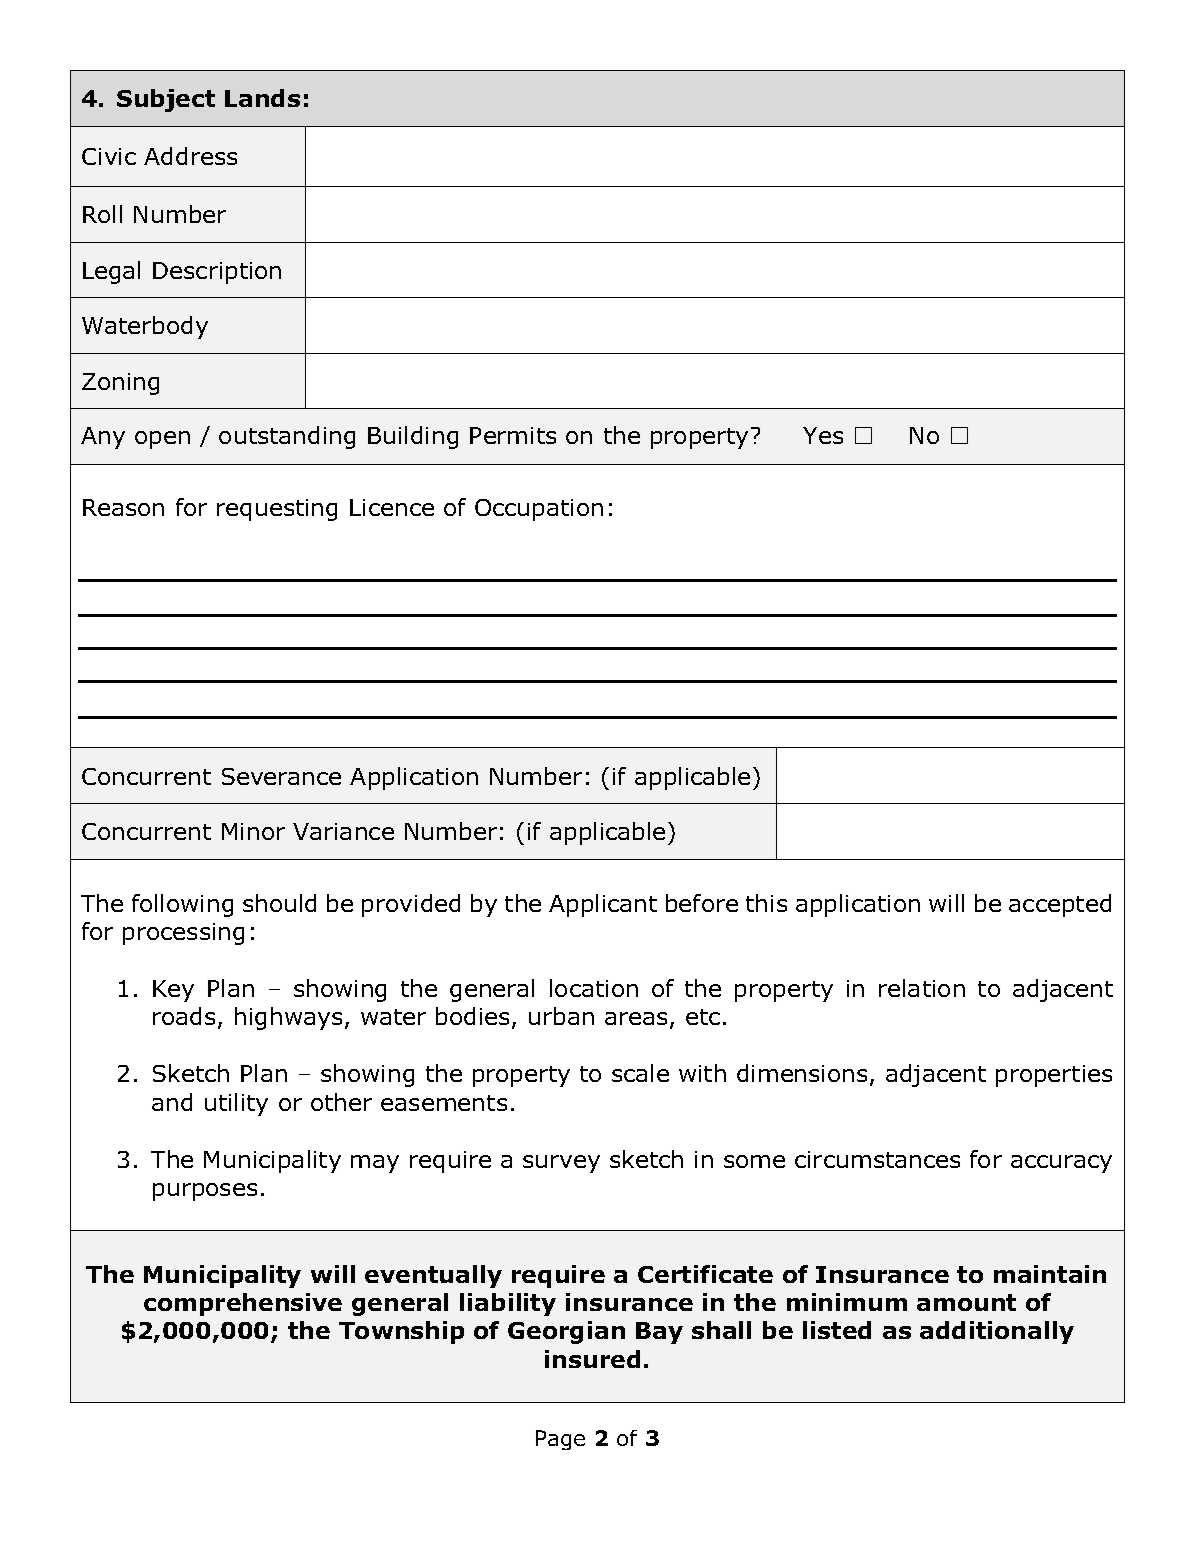 The width and height of the screenshot is (1195, 1546). Describe the element at coordinates (173, 991) in the screenshot. I see `Key` at that location.
